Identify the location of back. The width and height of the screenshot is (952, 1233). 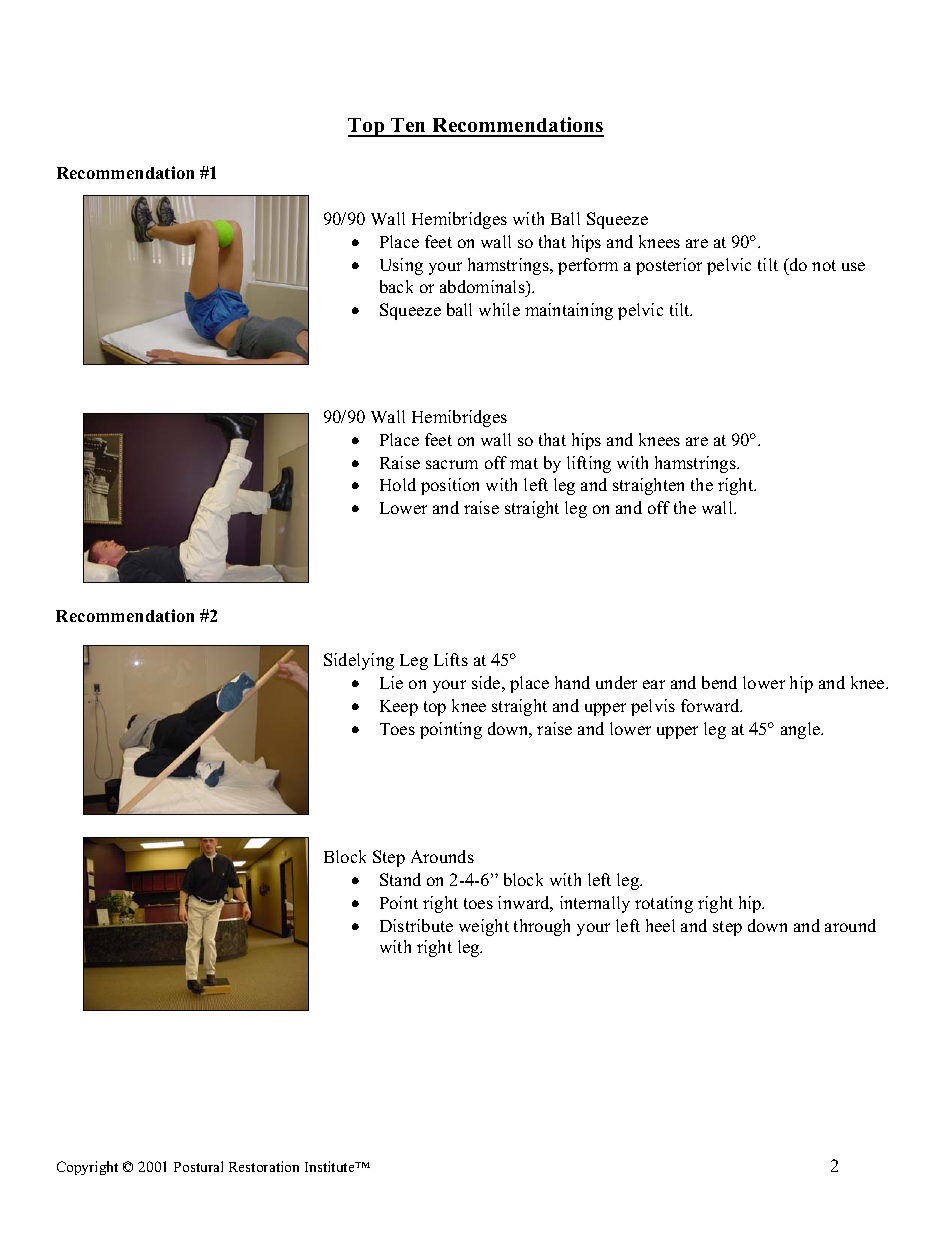
(396, 286).
